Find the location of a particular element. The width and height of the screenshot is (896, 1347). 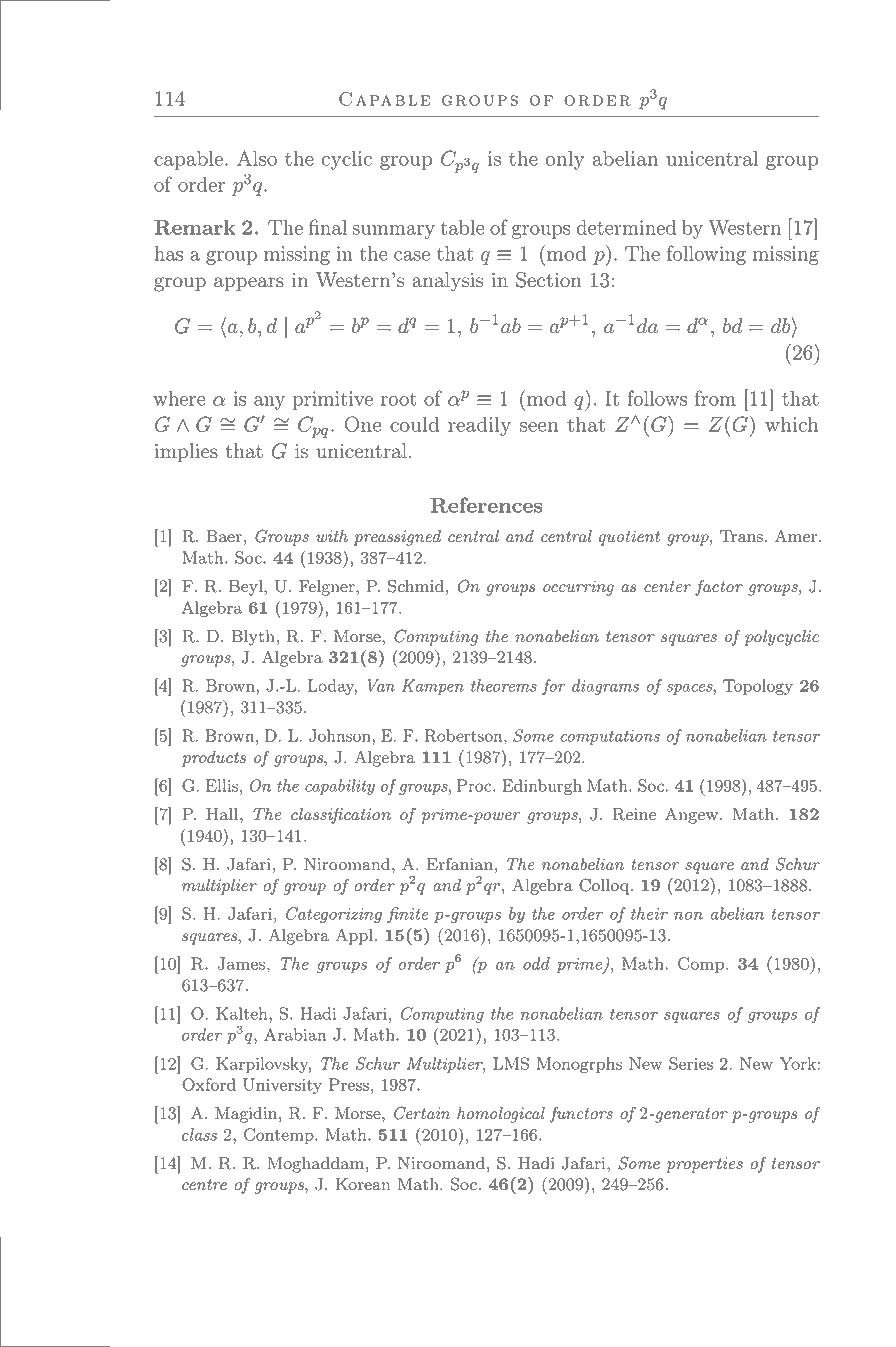

homological is located at coordinates (501, 1115).
